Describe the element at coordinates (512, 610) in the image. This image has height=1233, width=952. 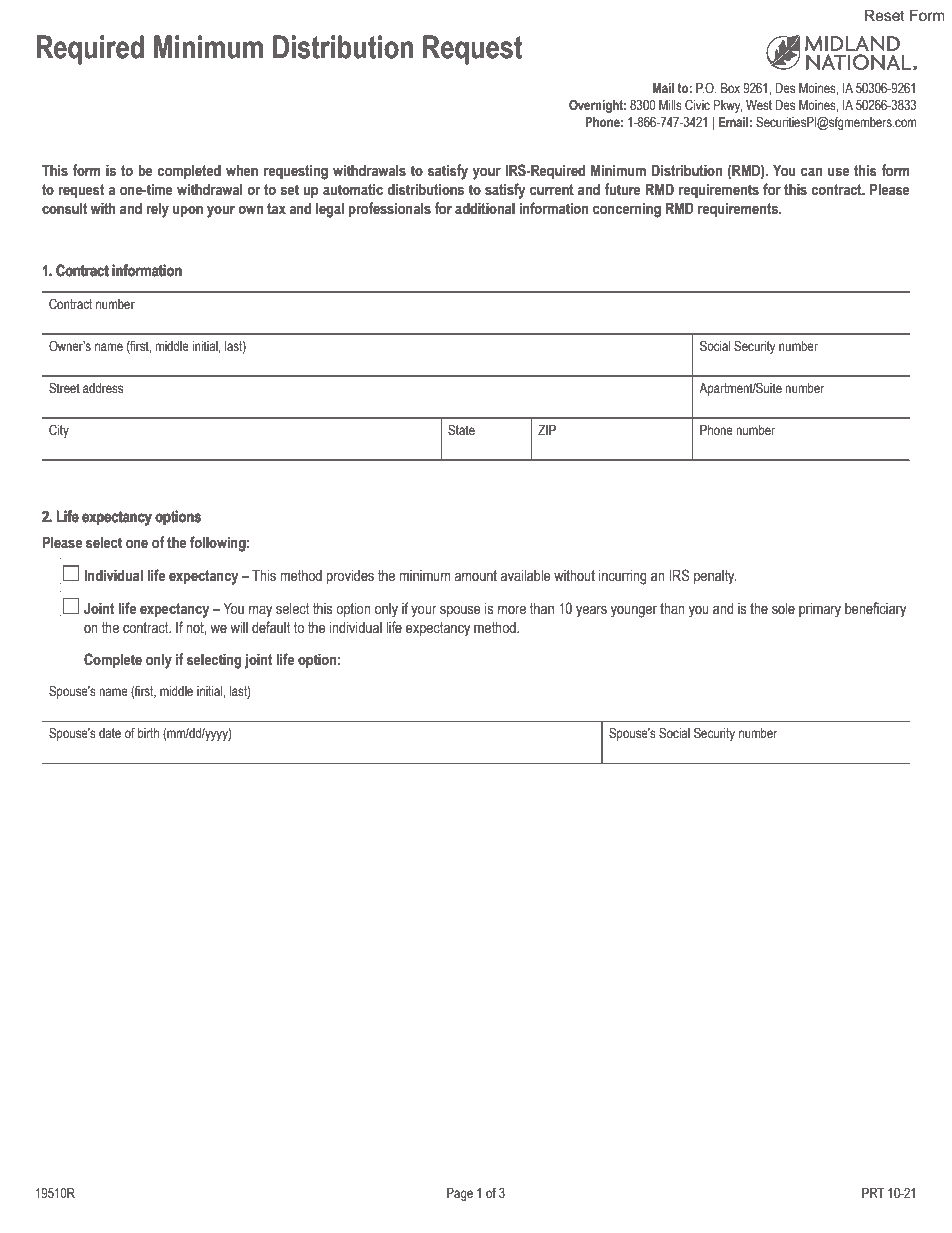
I see `more` at that location.
